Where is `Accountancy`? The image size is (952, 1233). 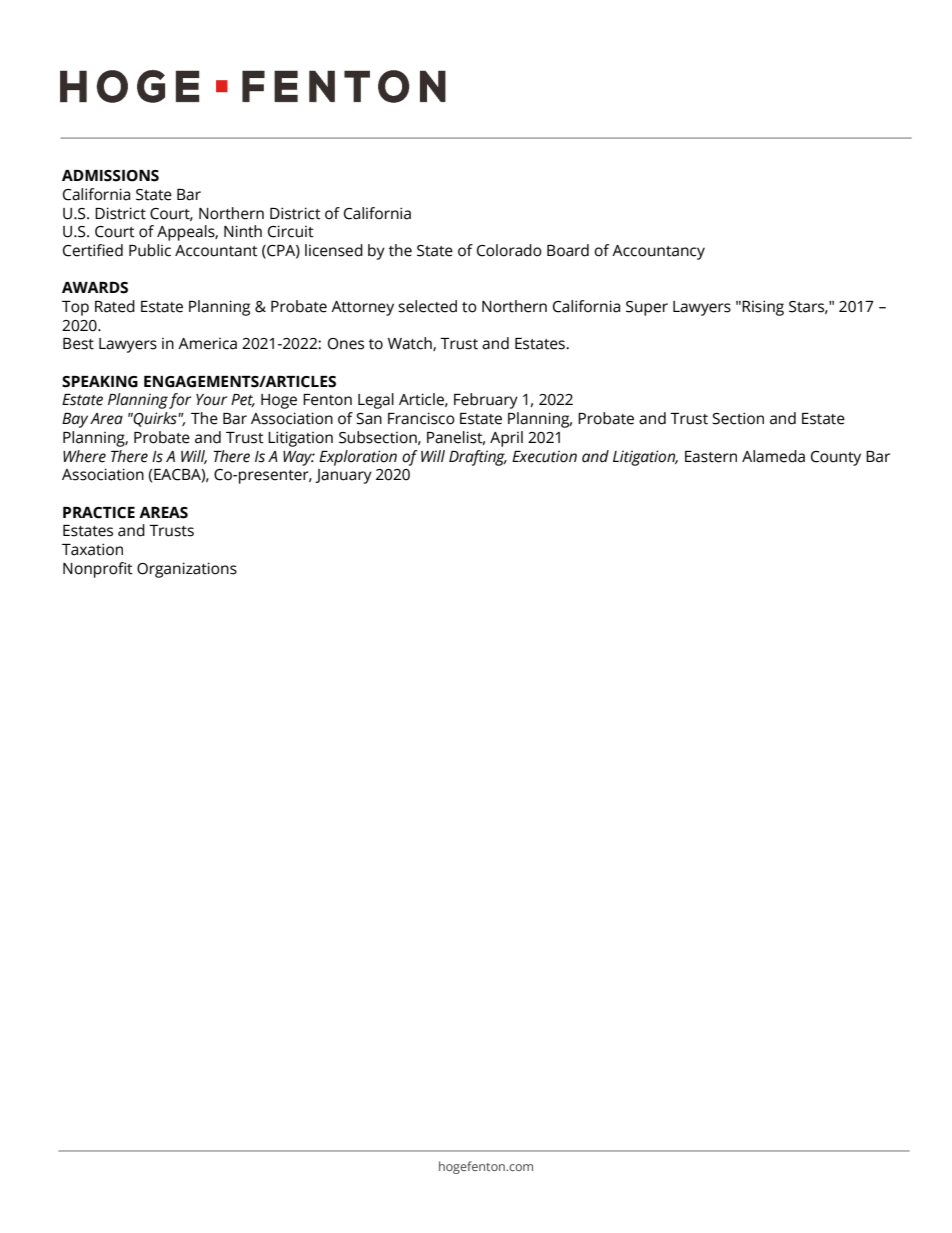 Accountancy is located at coordinates (658, 252).
